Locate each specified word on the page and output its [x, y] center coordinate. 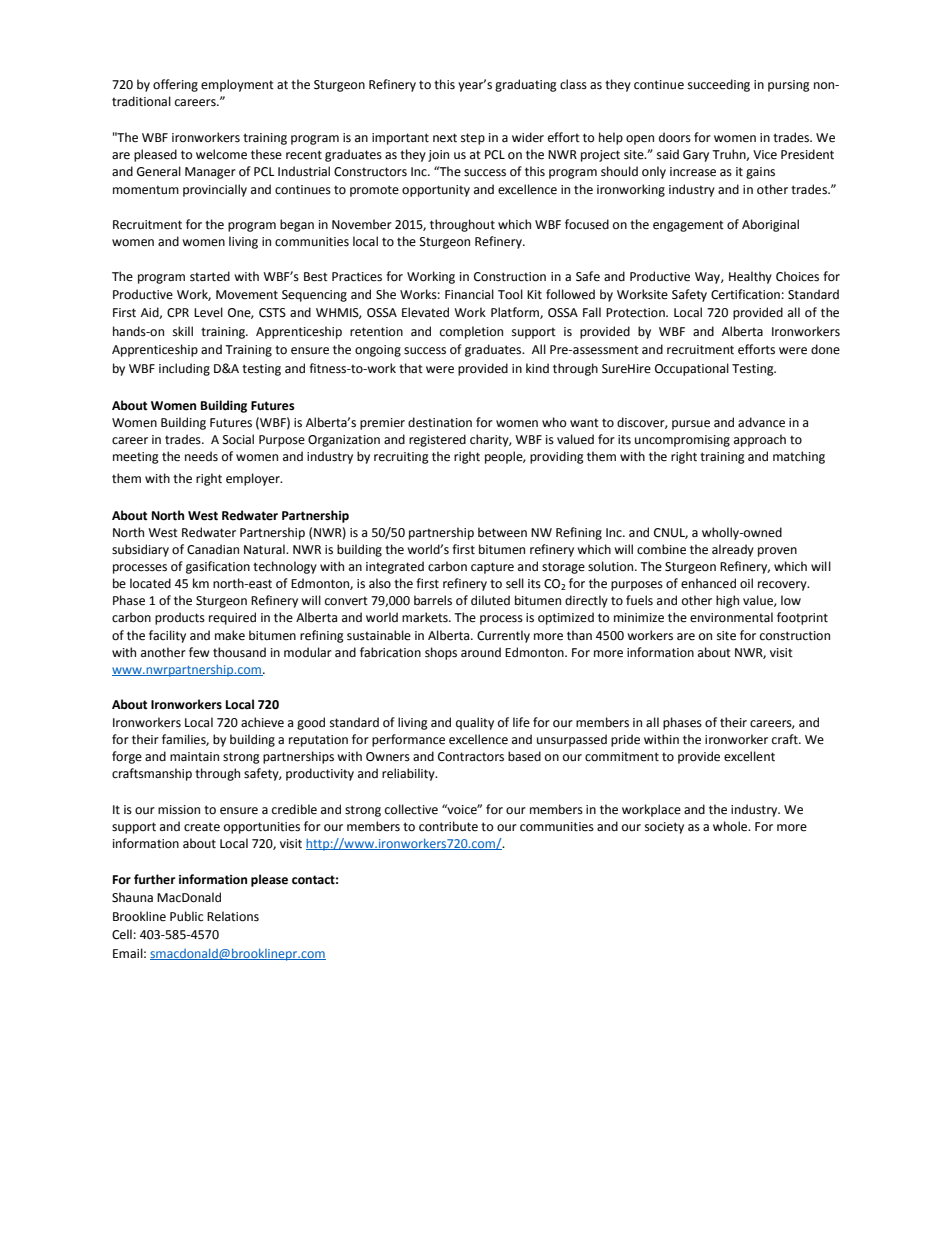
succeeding [719, 85]
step [473, 139]
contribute [448, 826]
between [502, 532]
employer [254, 479]
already [733, 550]
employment [237, 85]
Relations [233, 916]
